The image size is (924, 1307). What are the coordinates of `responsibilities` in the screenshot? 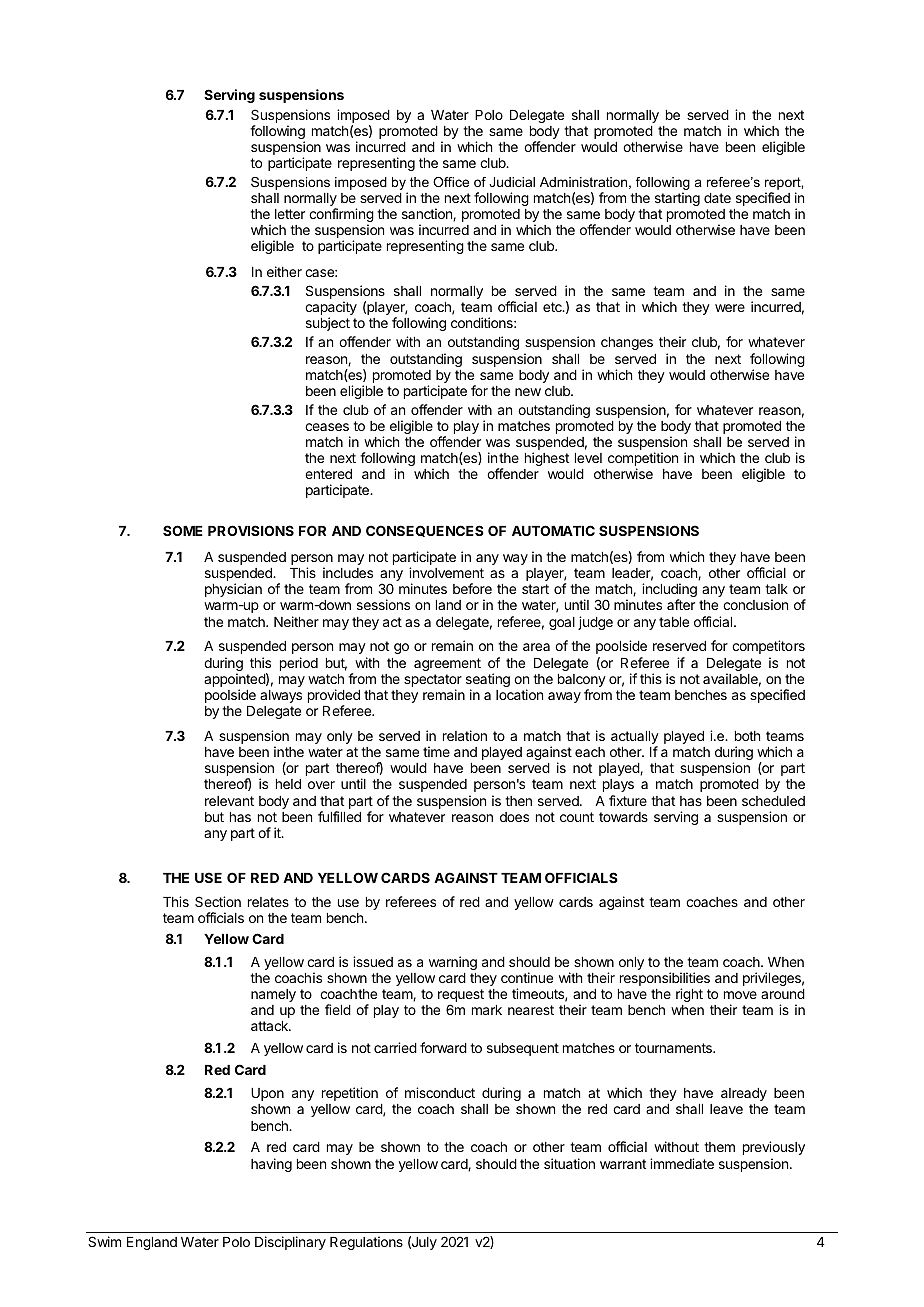 It's located at (665, 980).
